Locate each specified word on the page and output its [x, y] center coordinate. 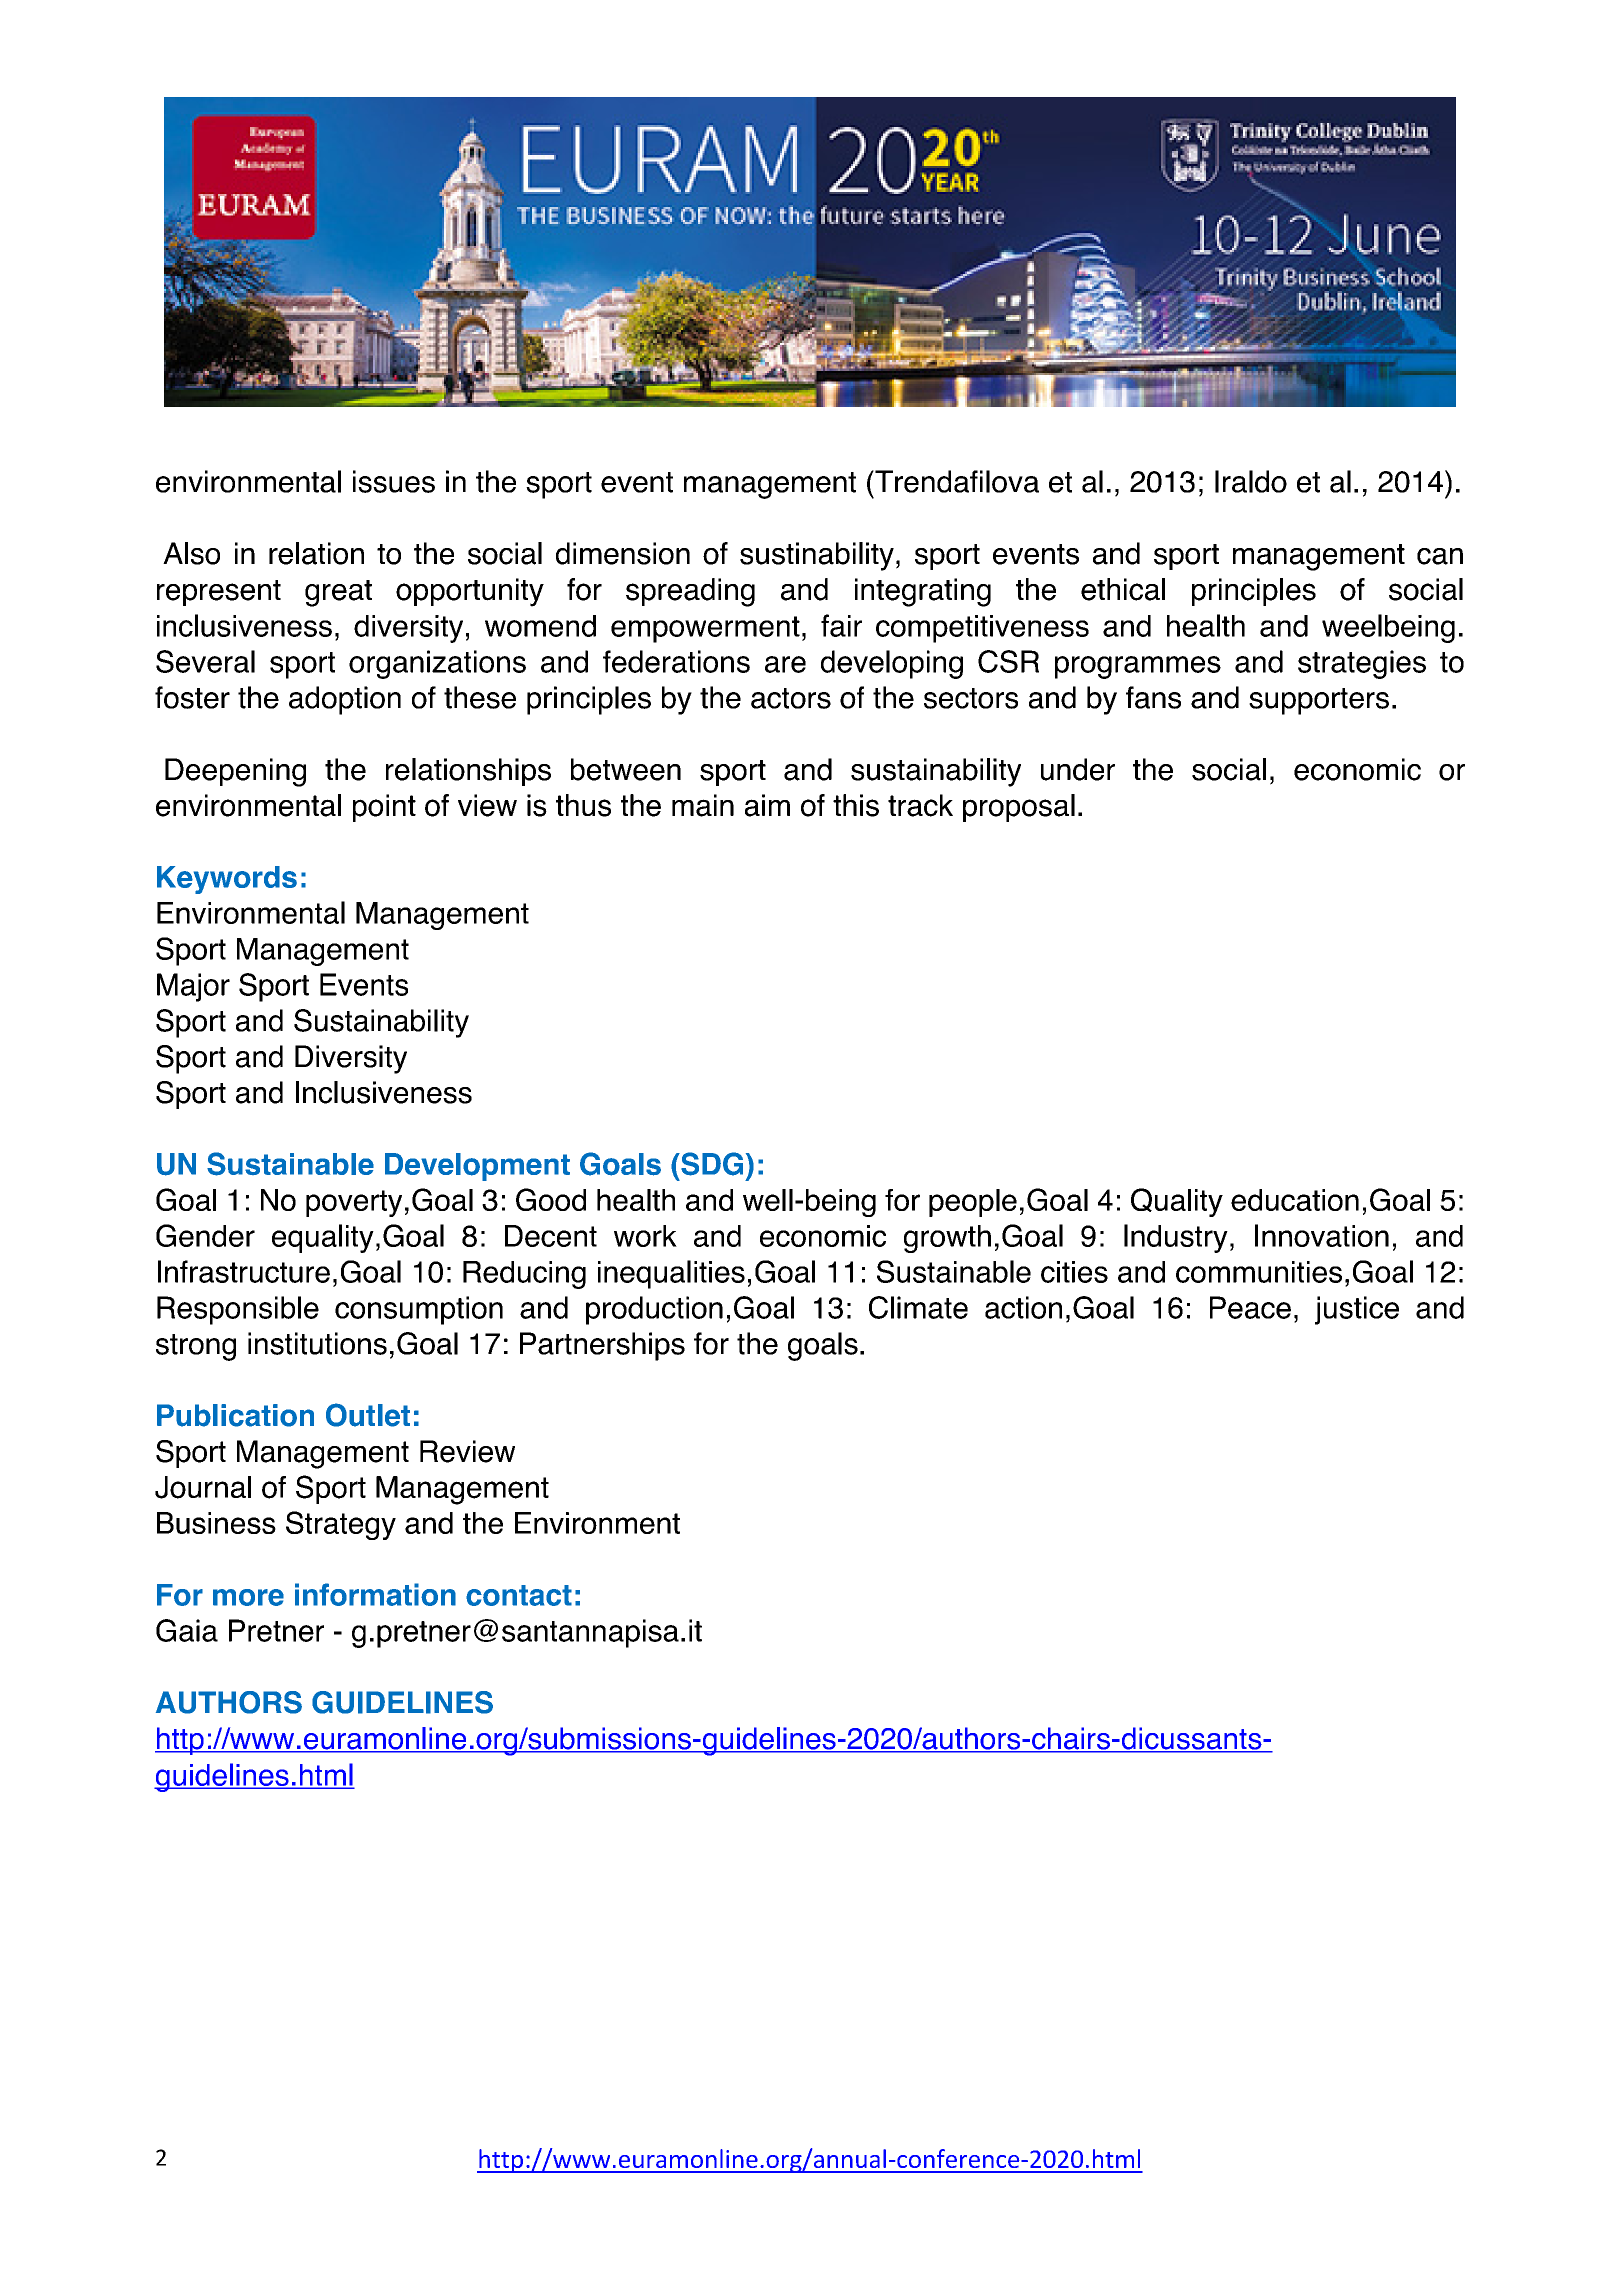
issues [394, 481]
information [375, 1594]
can [1440, 556]
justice [1357, 1310]
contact [519, 1595]
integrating [923, 592]
